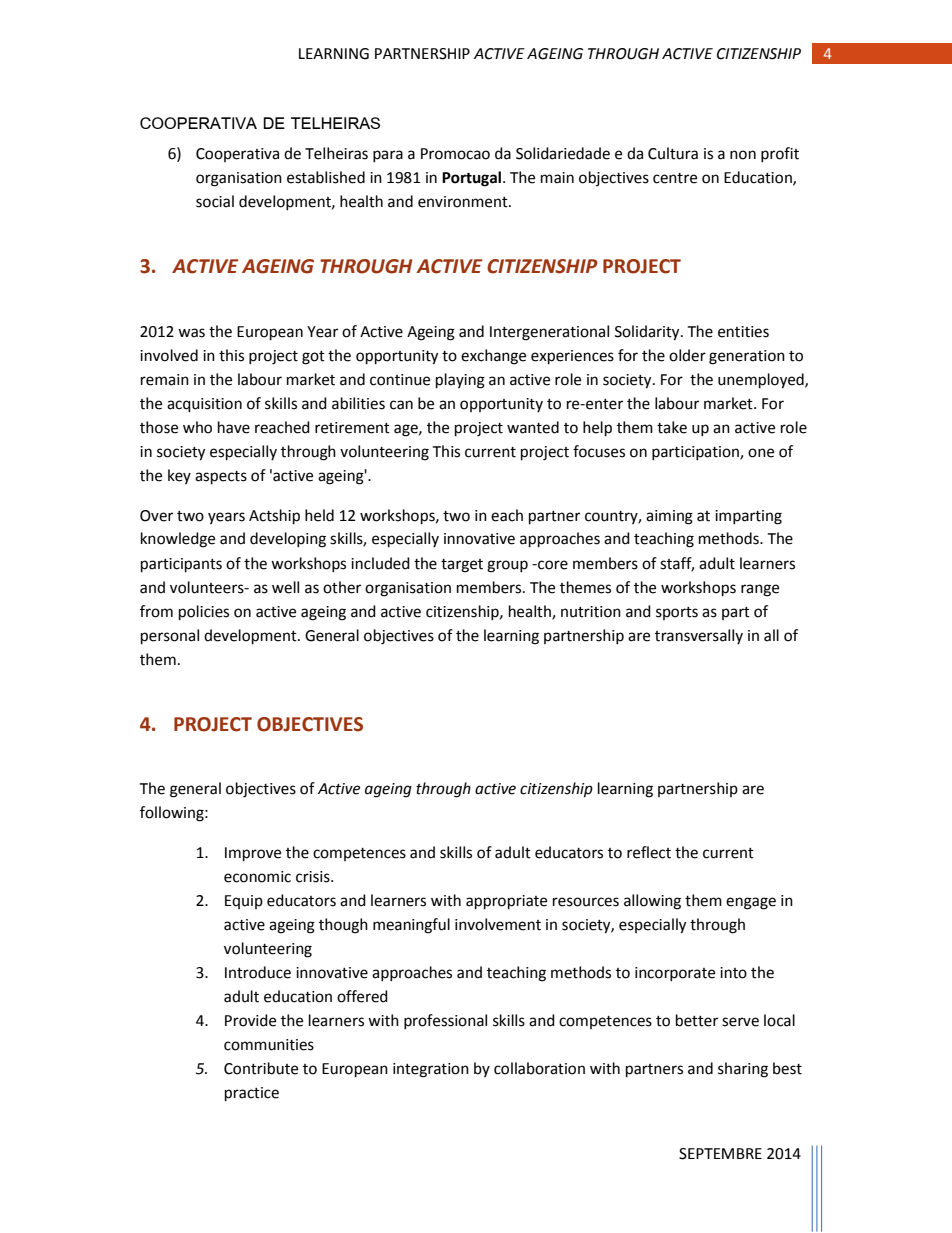  What do you see at coordinates (506, 902) in the screenshot?
I see `appropriate` at bounding box center [506, 902].
